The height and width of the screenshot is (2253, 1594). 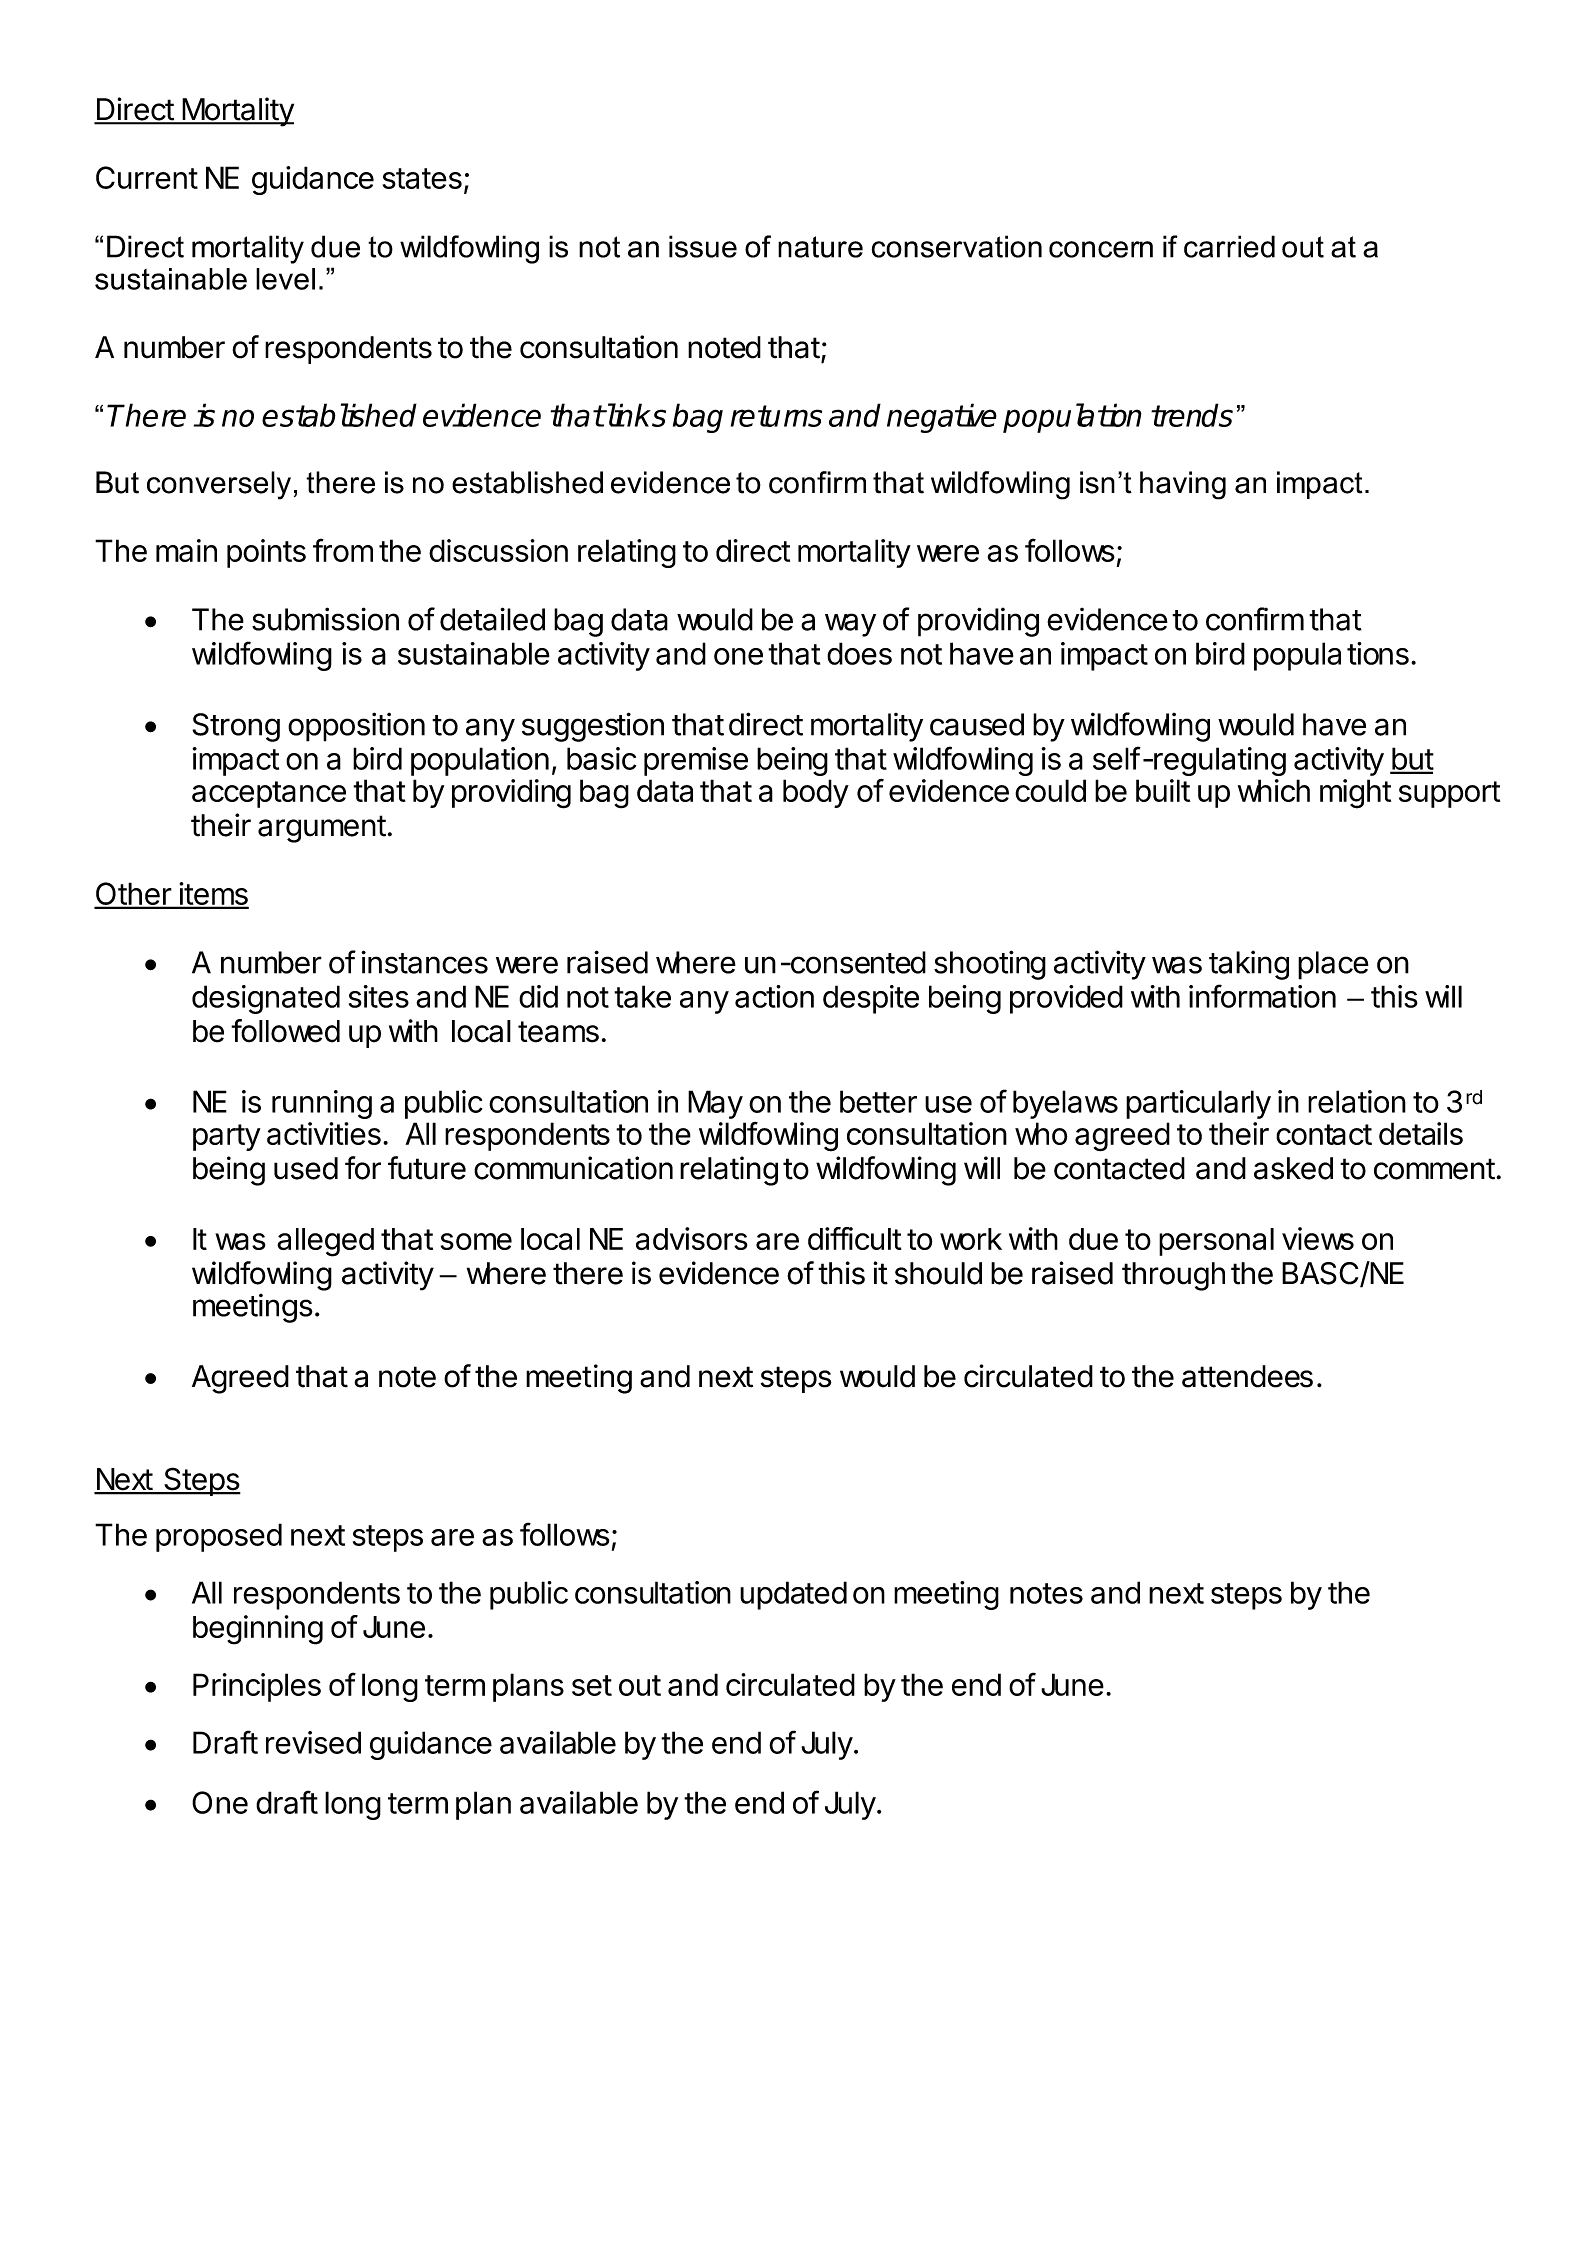 What do you see at coordinates (257, 1687) in the screenshot?
I see `Principles` at bounding box center [257, 1687].
